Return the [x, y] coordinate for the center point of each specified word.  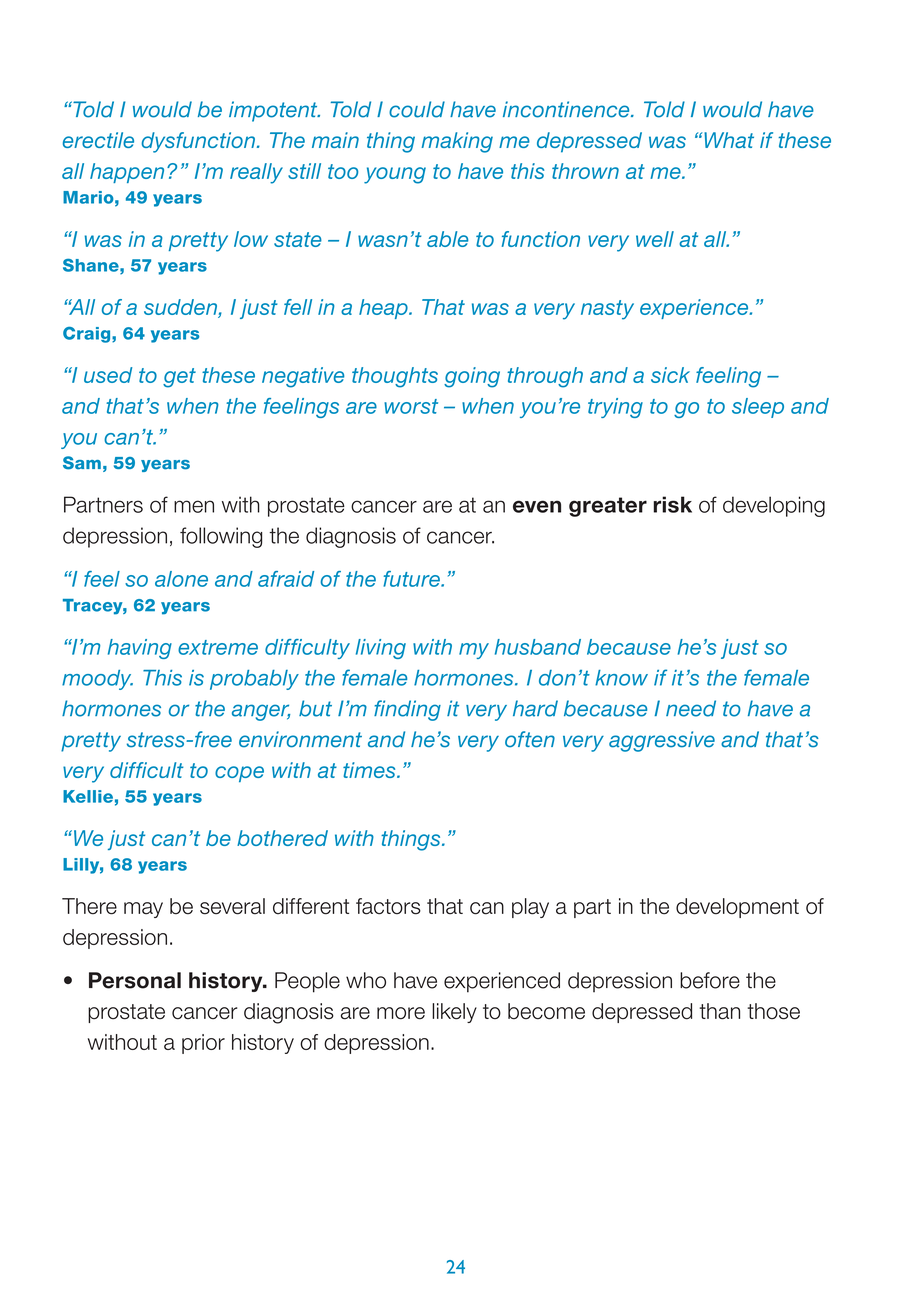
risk [672, 504]
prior [203, 1044]
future [412, 579]
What [729, 140]
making [457, 142]
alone [181, 579]
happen [127, 173]
